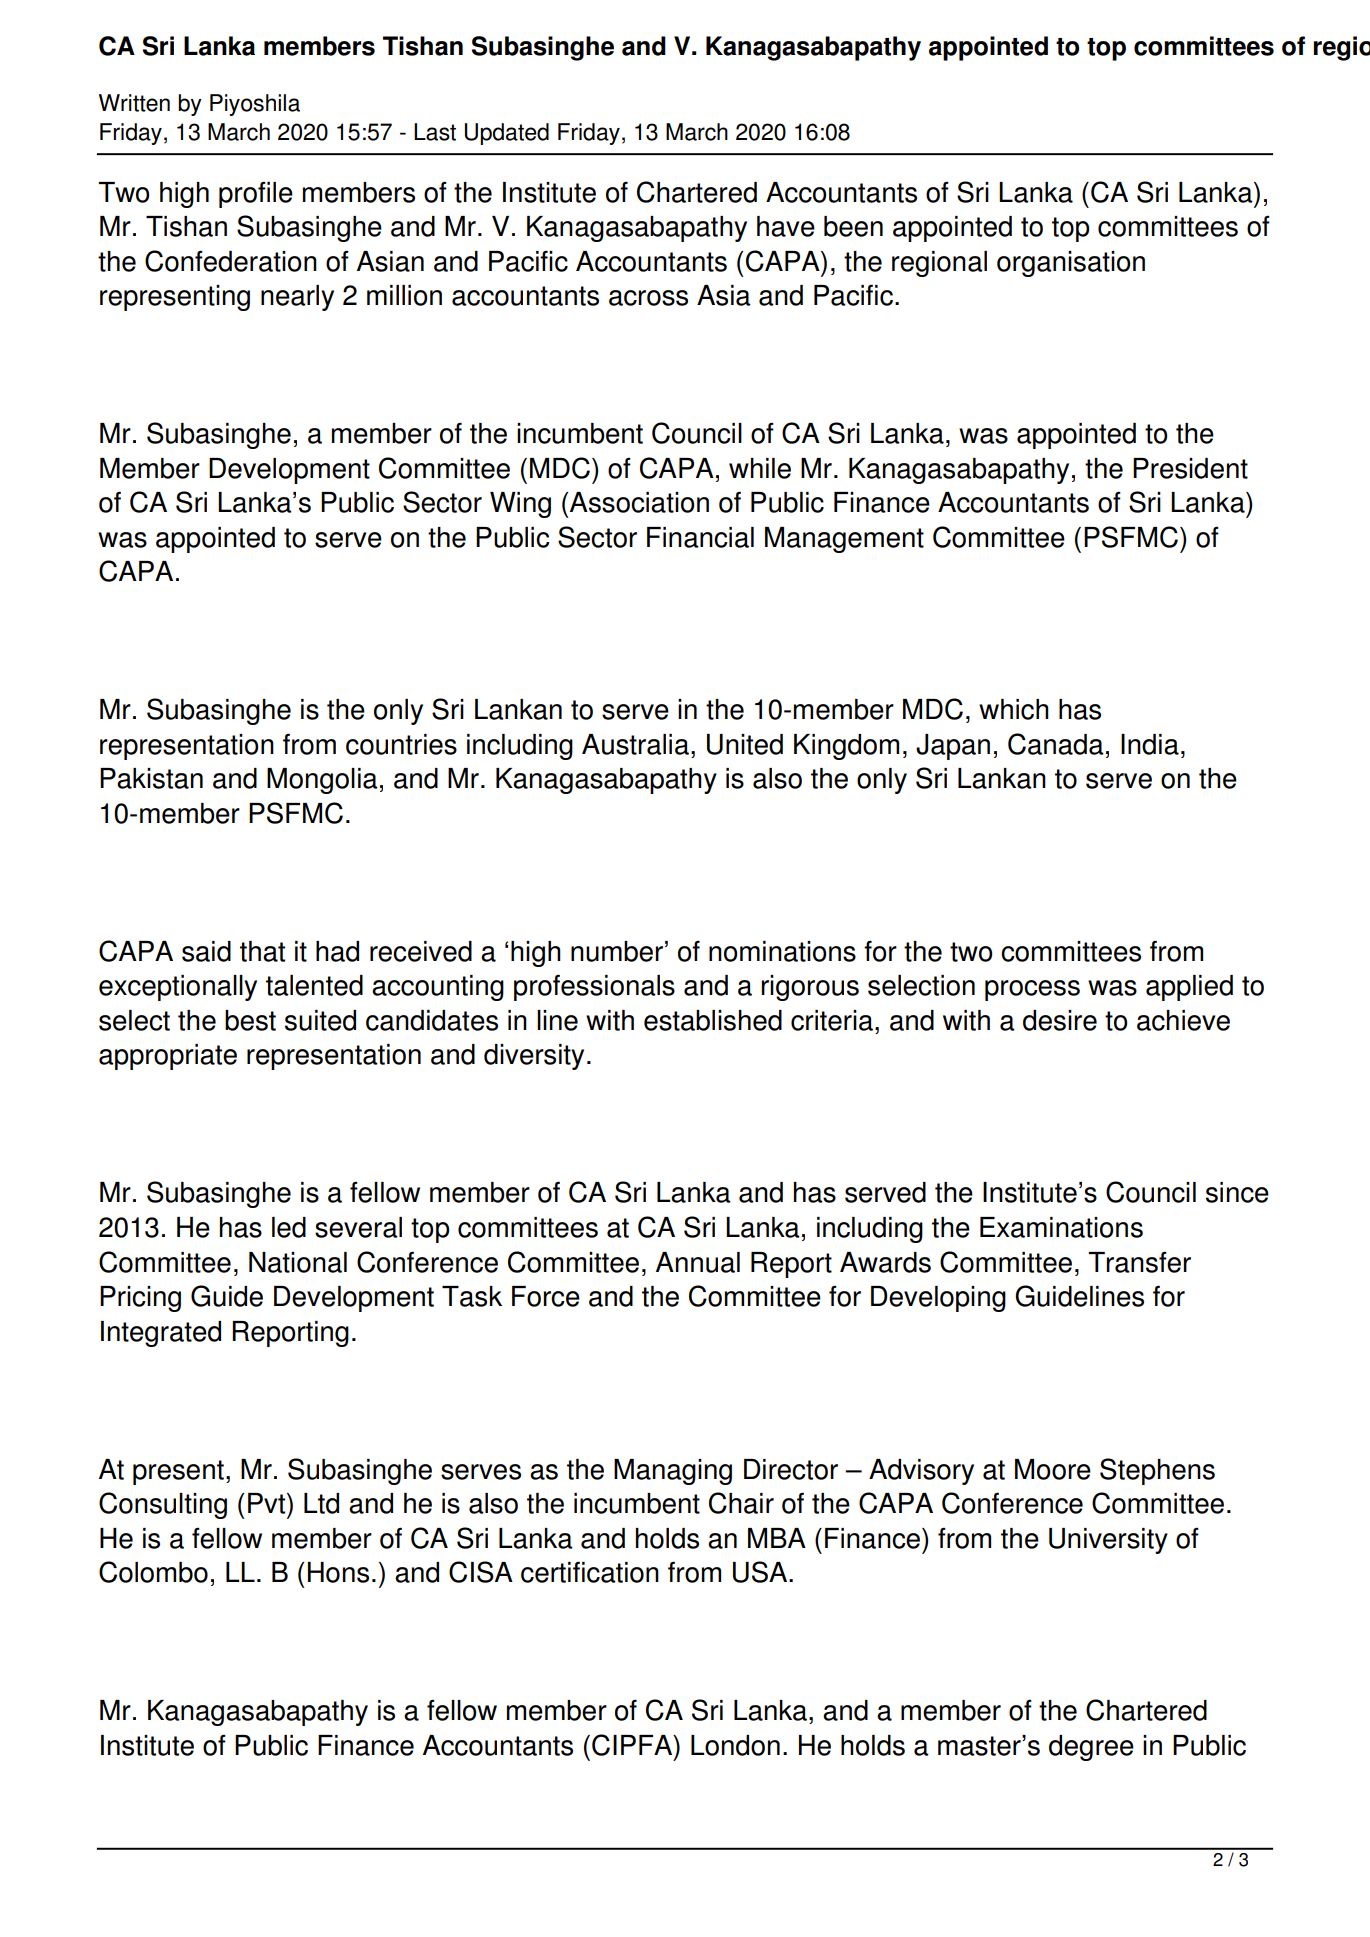 The image size is (1370, 1937). Describe the element at coordinates (322, 781) in the screenshot. I see `Mongolia` at that location.
